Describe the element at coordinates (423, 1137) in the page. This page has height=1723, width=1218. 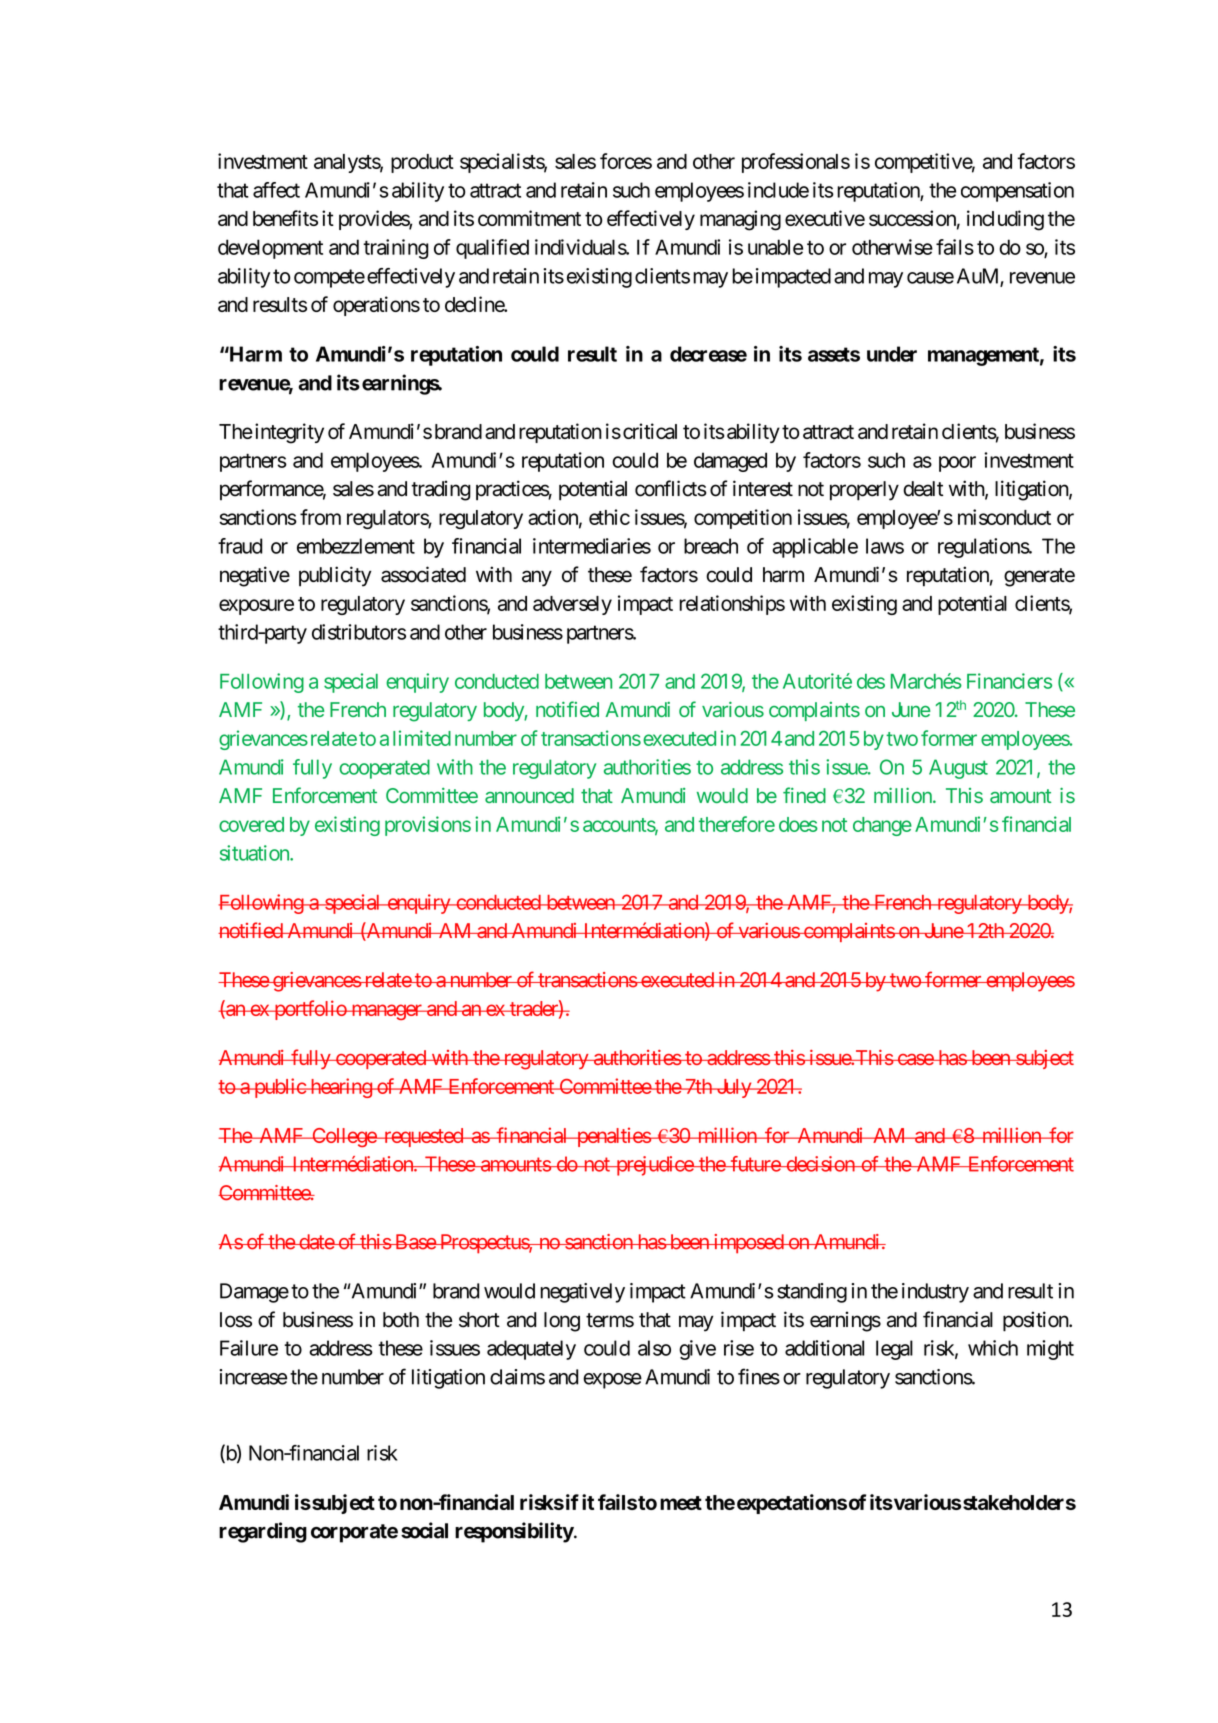
I see `requested` at that location.
